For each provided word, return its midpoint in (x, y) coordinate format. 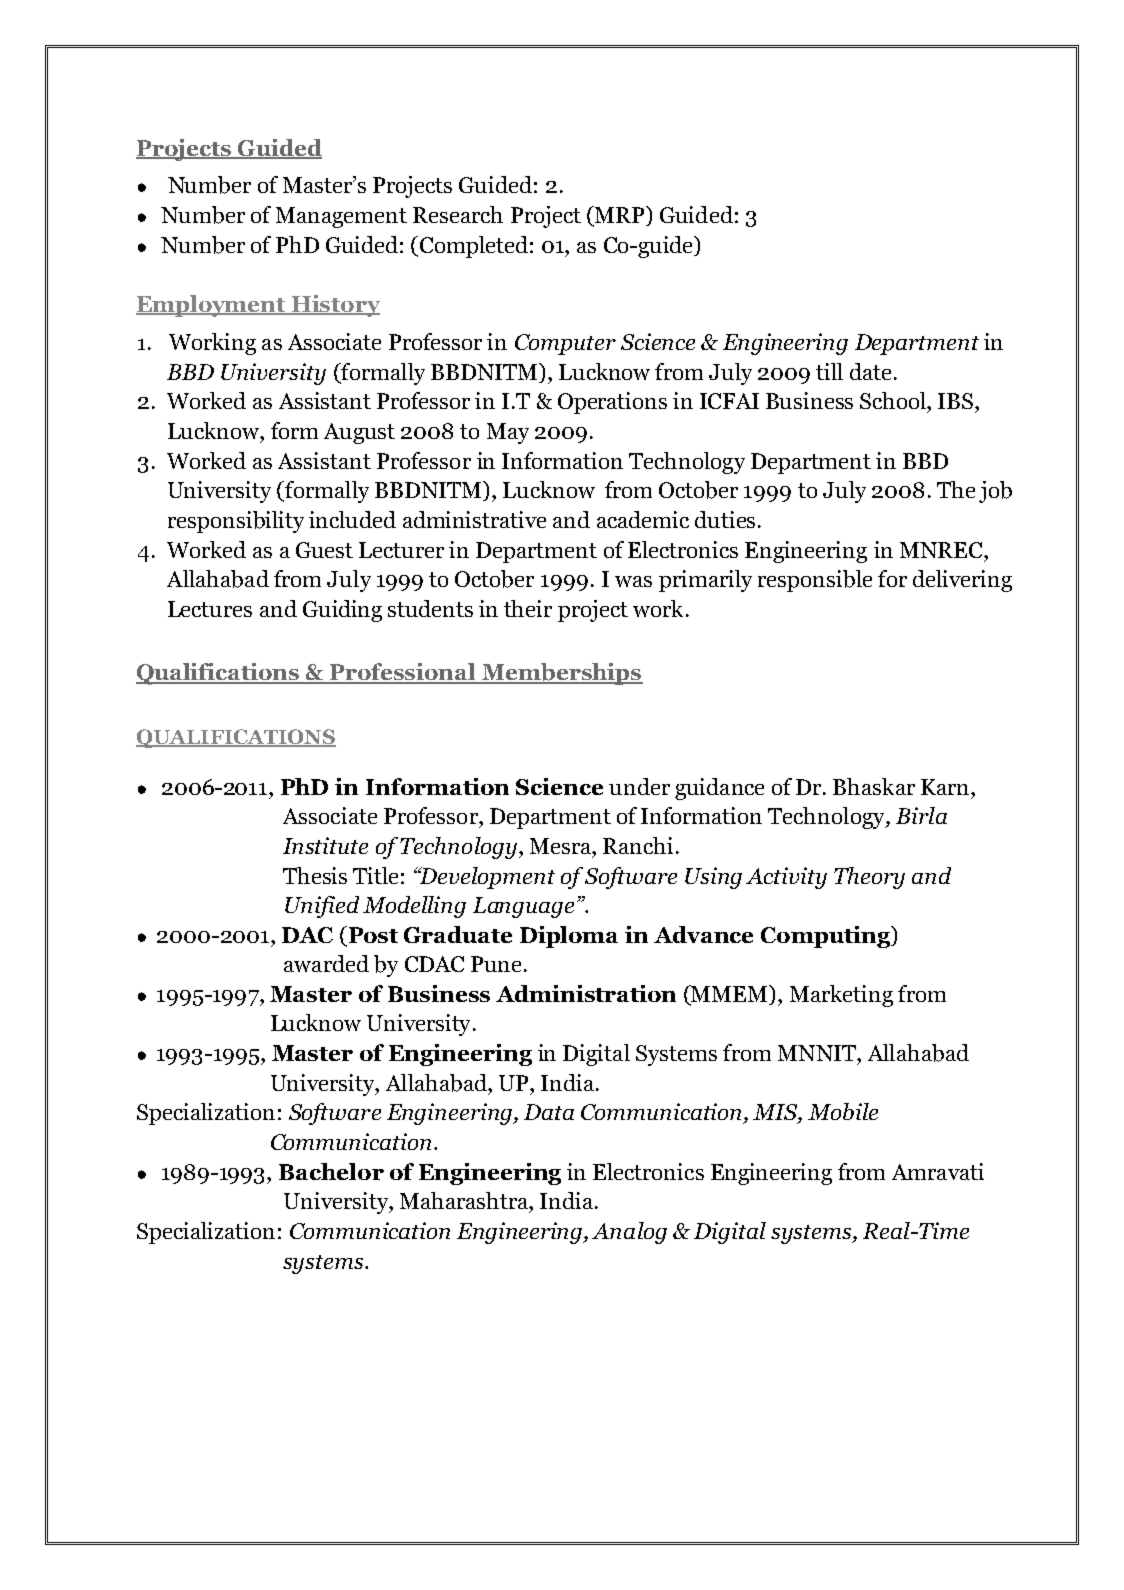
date (870, 371)
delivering (962, 581)
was (633, 581)
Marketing (841, 996)
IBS (957, 401)
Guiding (342, 611)
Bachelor (331, 1171)
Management (341, 217)
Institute (325, 845)
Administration (586, 993)
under (639, 786)
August (359, 433)
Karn (946, 787)
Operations (612, 403)
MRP (620, 214)
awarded (326, 963)
